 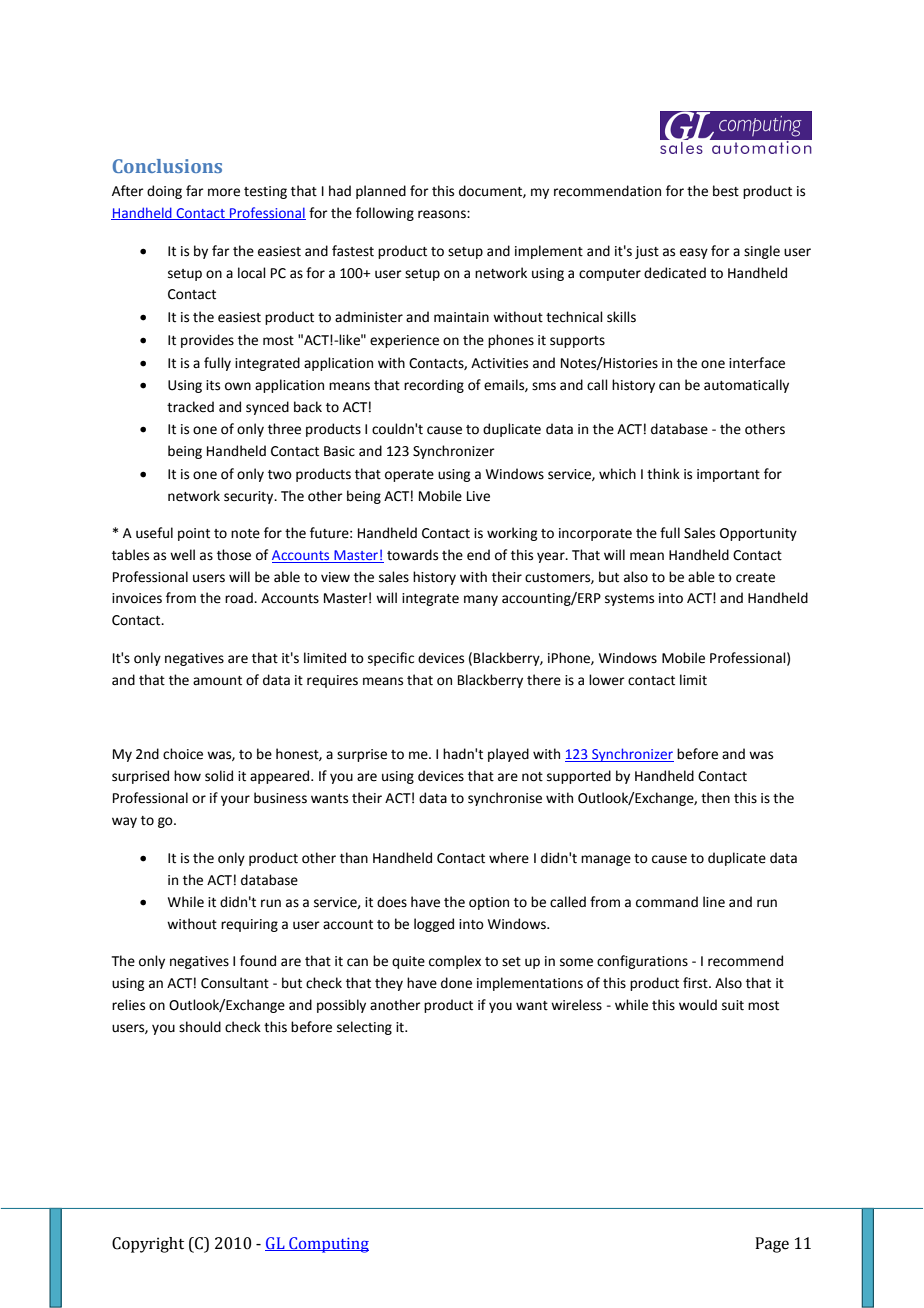 What do you see at coordinates (328, 1245) in the document?
I see `Computing` at bounding box center [328, 1245].
